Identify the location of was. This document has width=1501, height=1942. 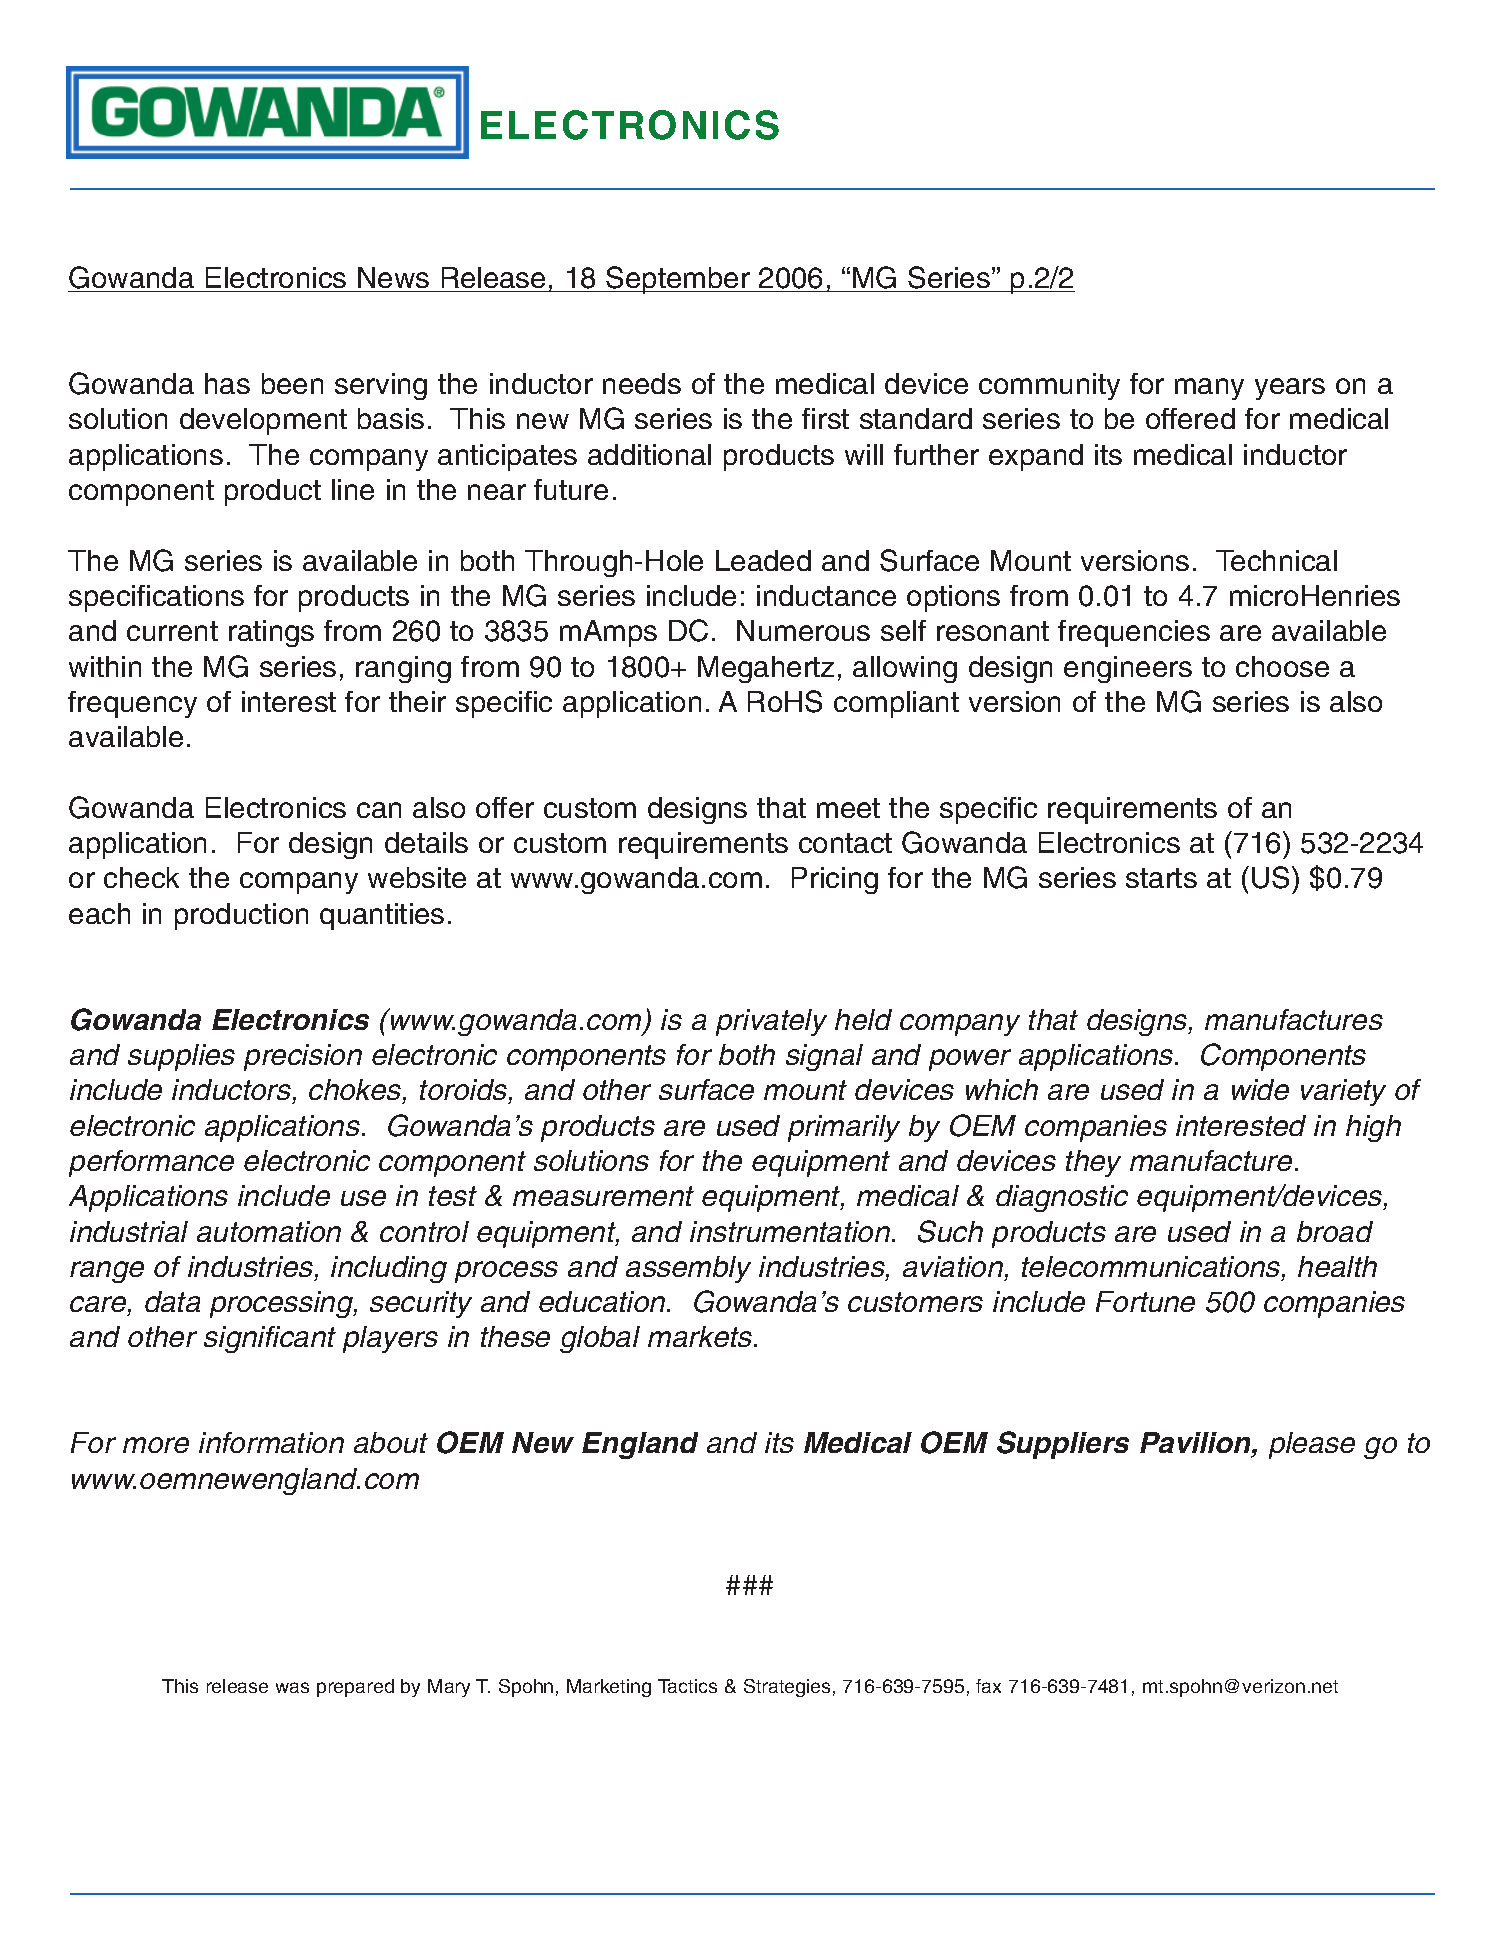
(292, 1687).
